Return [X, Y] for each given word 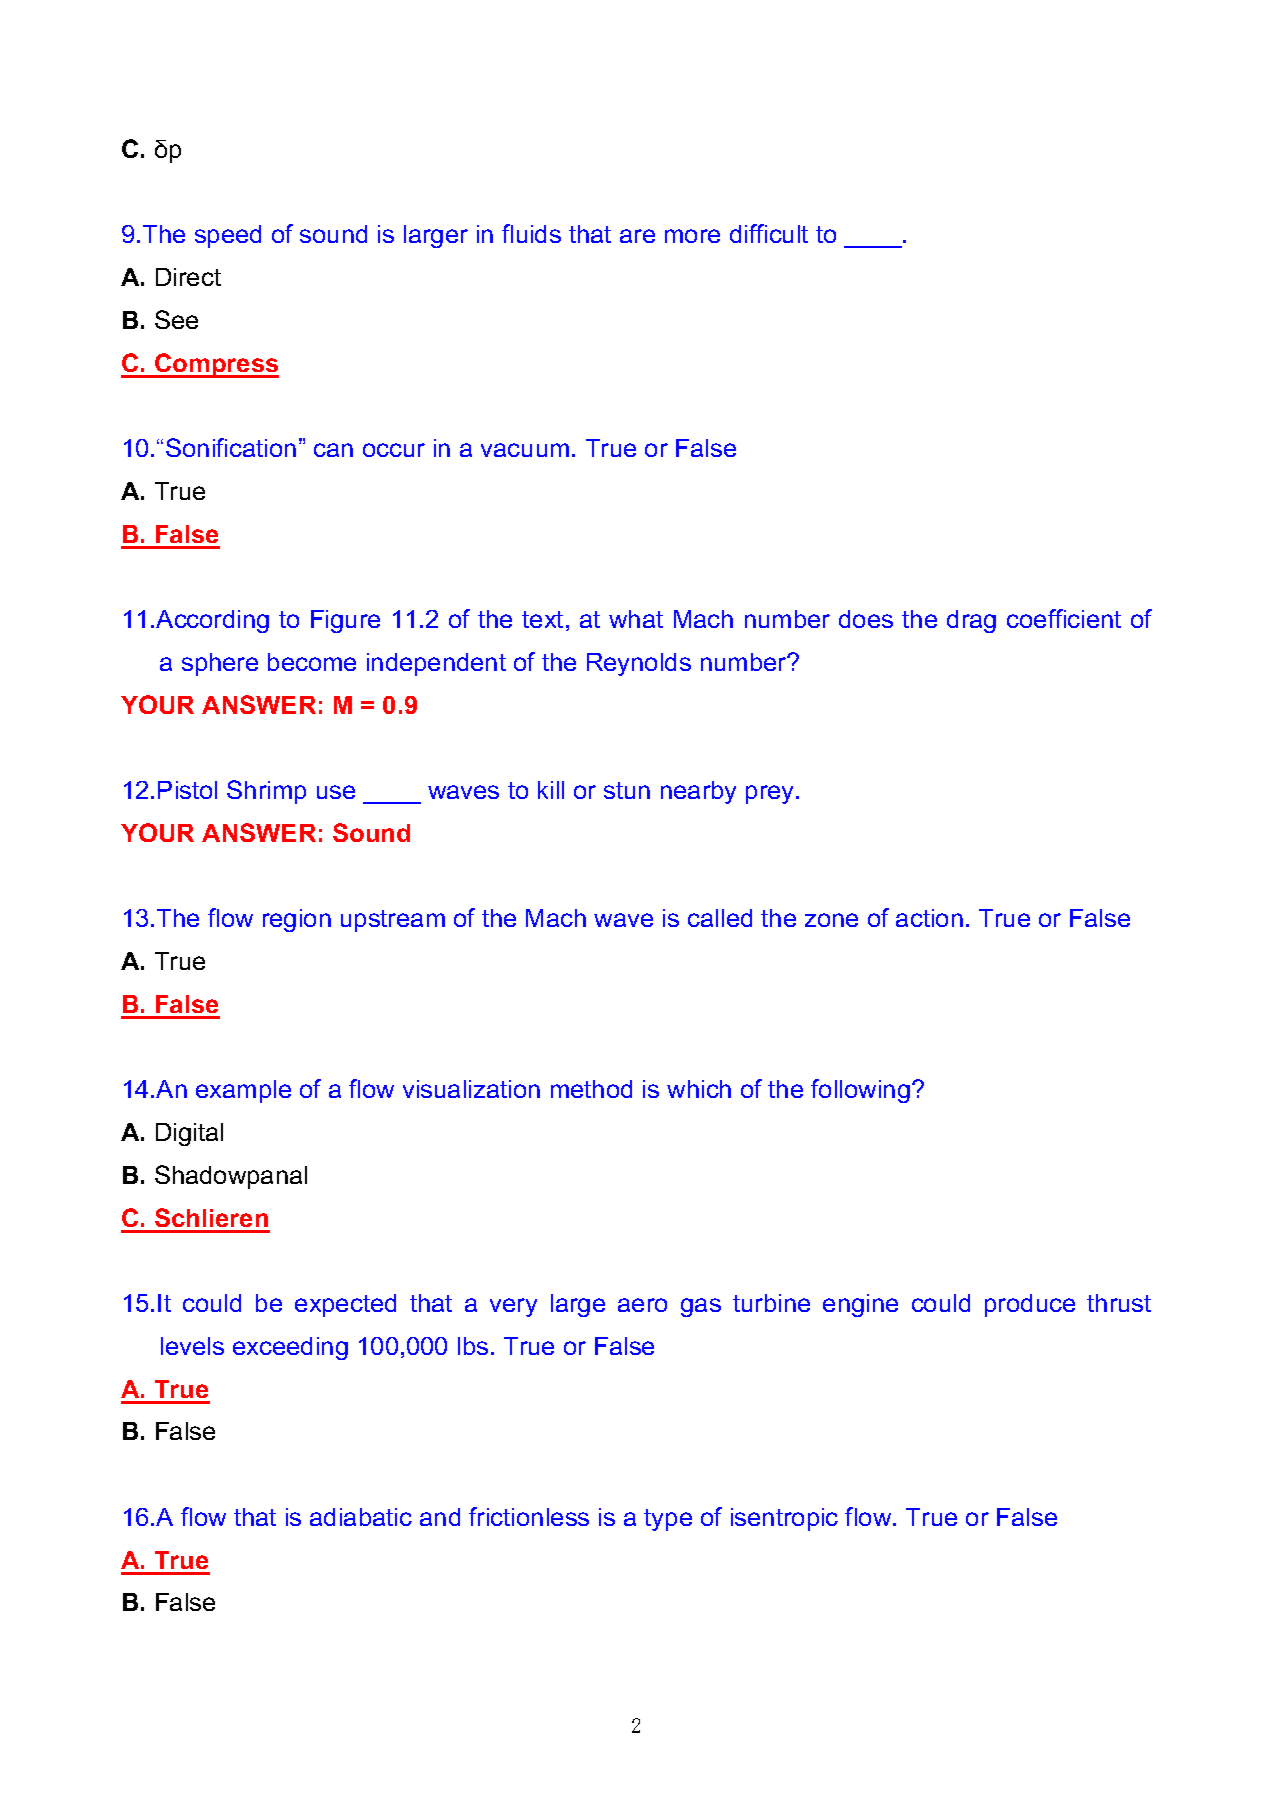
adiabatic [361, 1517]
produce [1030, 1305]
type [668, 1520]
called [720, 918]
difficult [769, 233]
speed [228, 236]
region [297, 920]
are [637, 236]
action [929, 918]
